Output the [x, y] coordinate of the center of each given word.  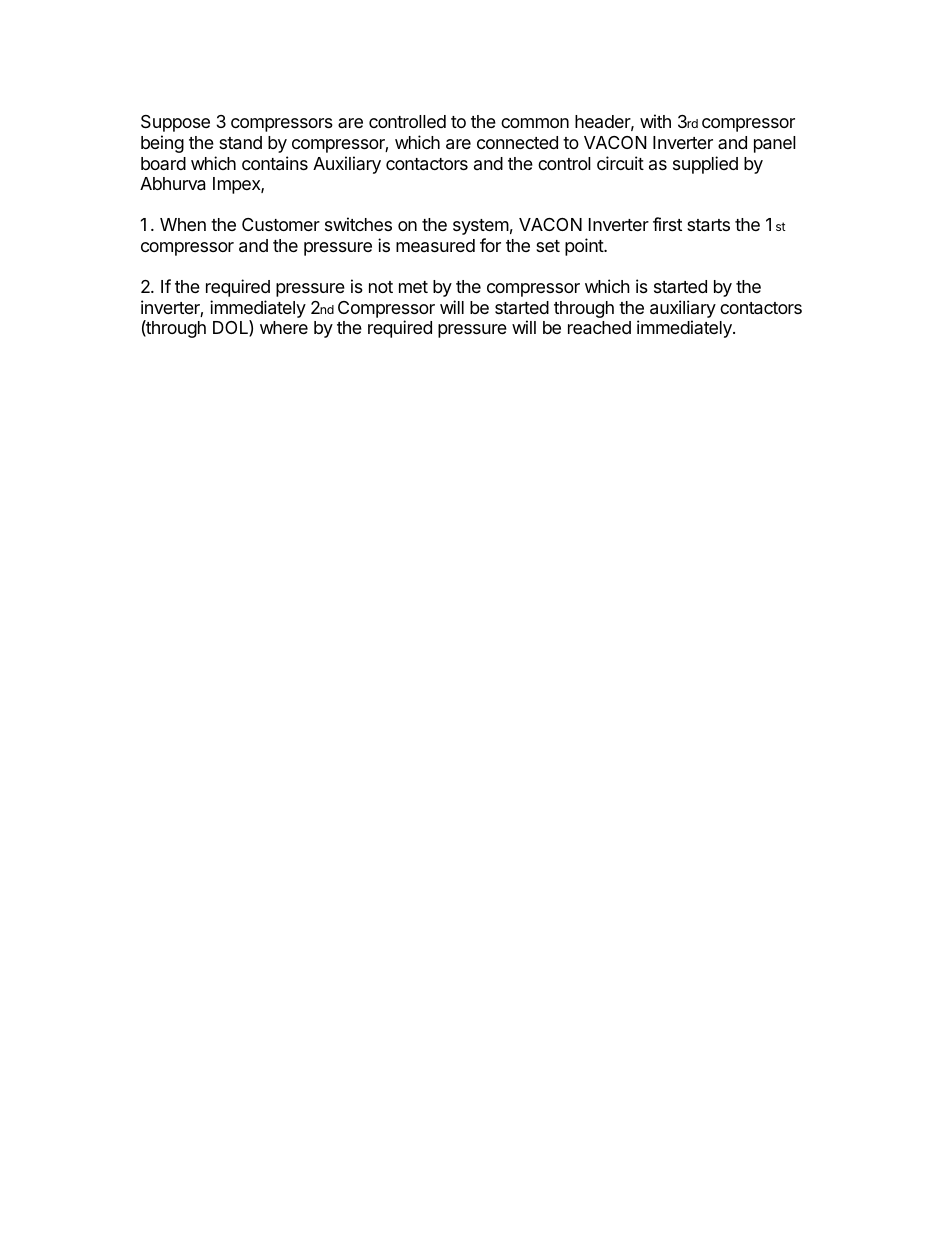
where [284, 327]
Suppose [175, 123]
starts [708, 225]
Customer [281, 224]
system [481, 227]
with [655, 121]
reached [599, 328]
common [535, 123]
